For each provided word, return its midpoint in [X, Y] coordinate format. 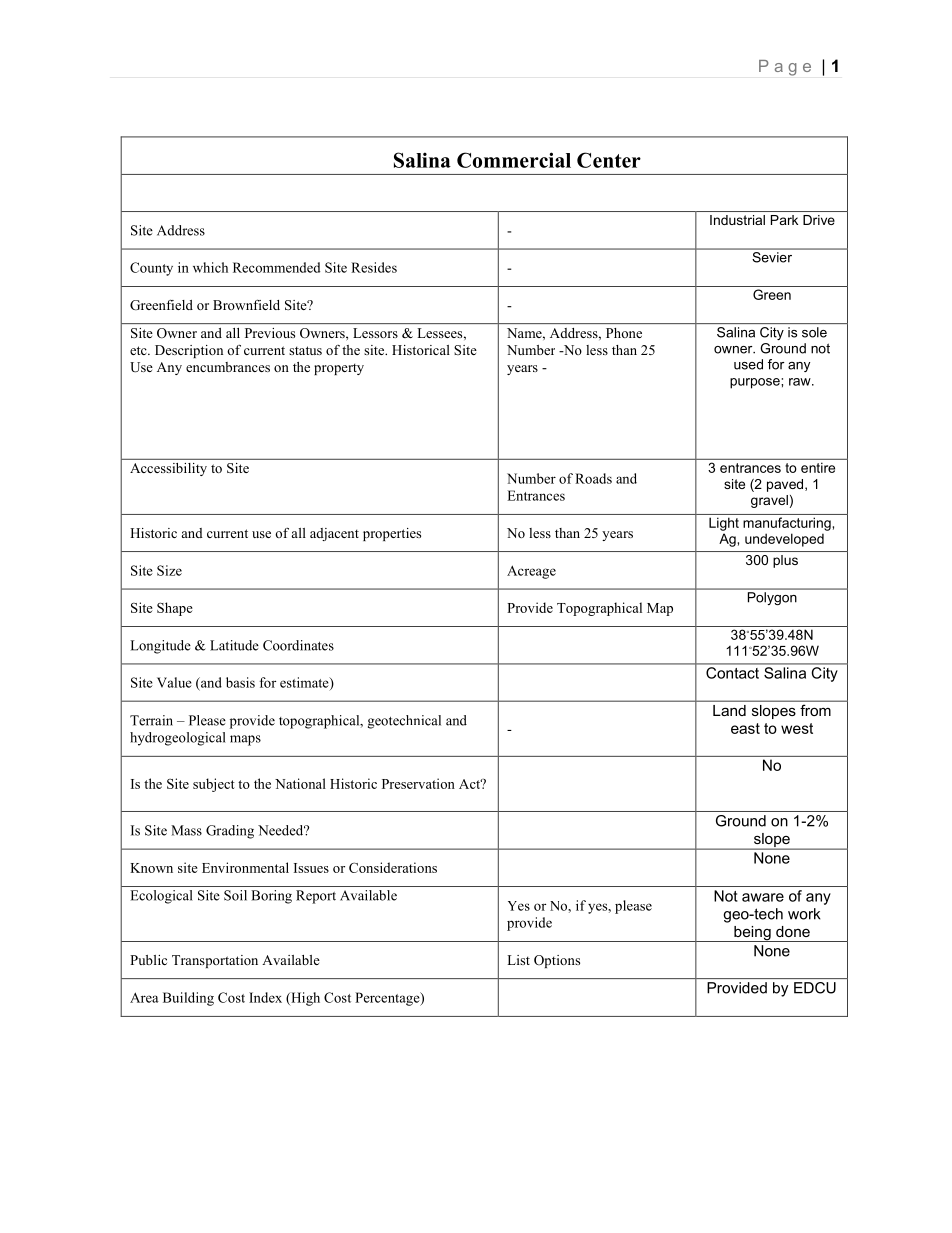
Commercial [514, 160]
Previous [270, 333]
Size [169, 570]
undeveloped [784, 540]
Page [785, 68]
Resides [374, 267]
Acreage [531, 572]
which [210, 267]
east [745, 728]
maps [245, 740]
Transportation [215, 961]
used [748, 364]
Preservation [418, 783]
